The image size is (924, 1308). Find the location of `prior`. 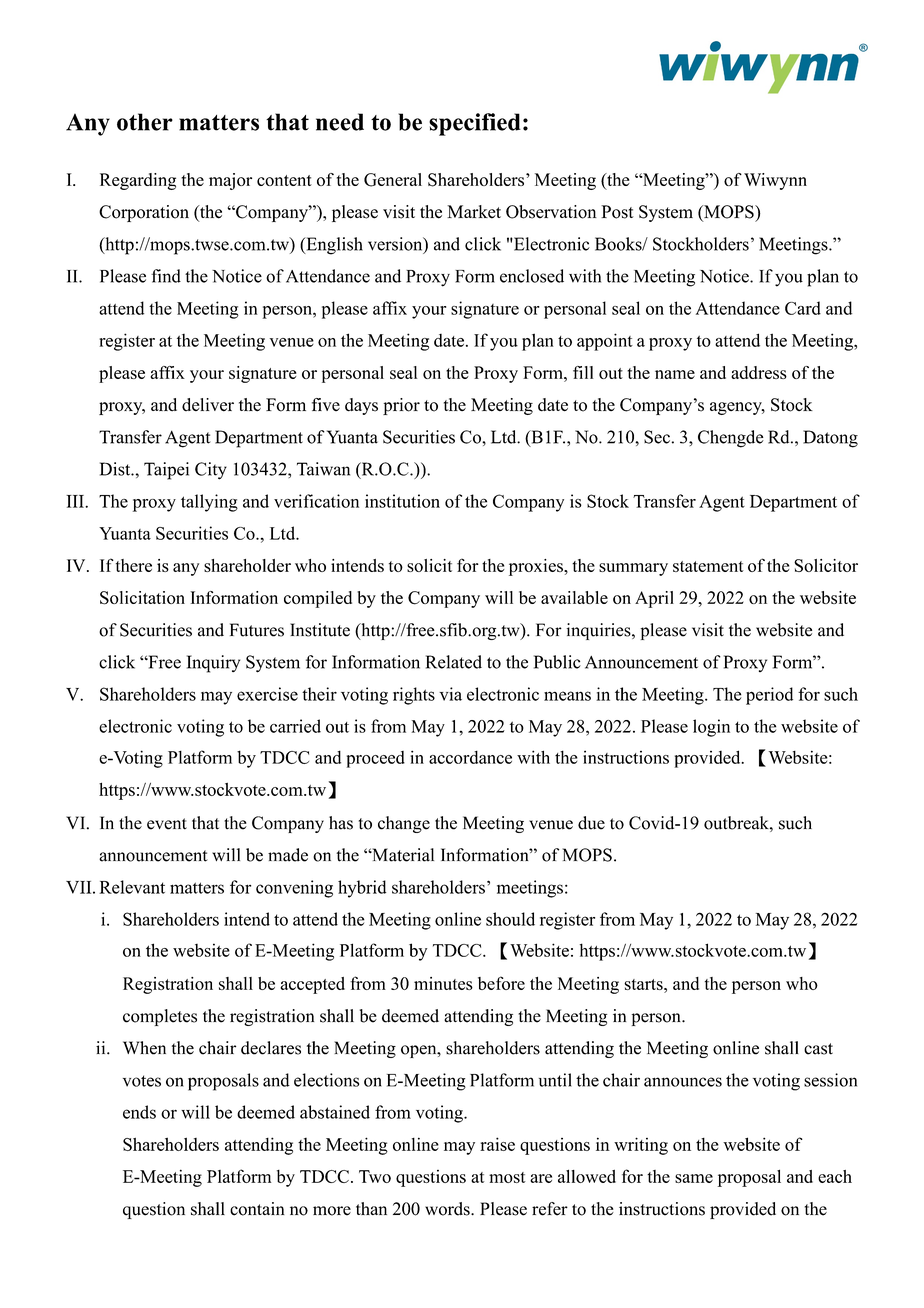

prior is located at coordinates (401, 406).
